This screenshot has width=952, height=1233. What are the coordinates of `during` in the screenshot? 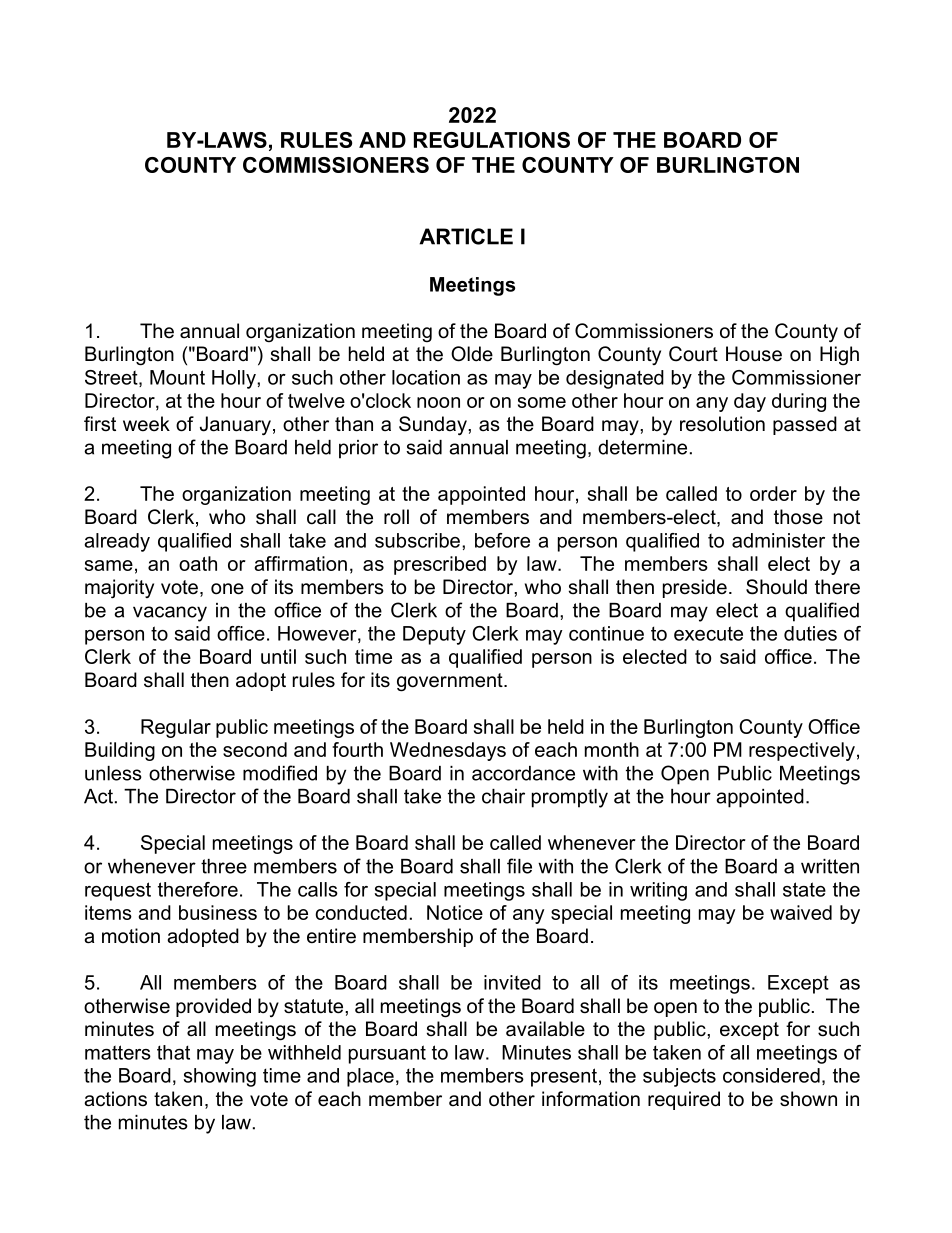 It's located at (799, 402).
